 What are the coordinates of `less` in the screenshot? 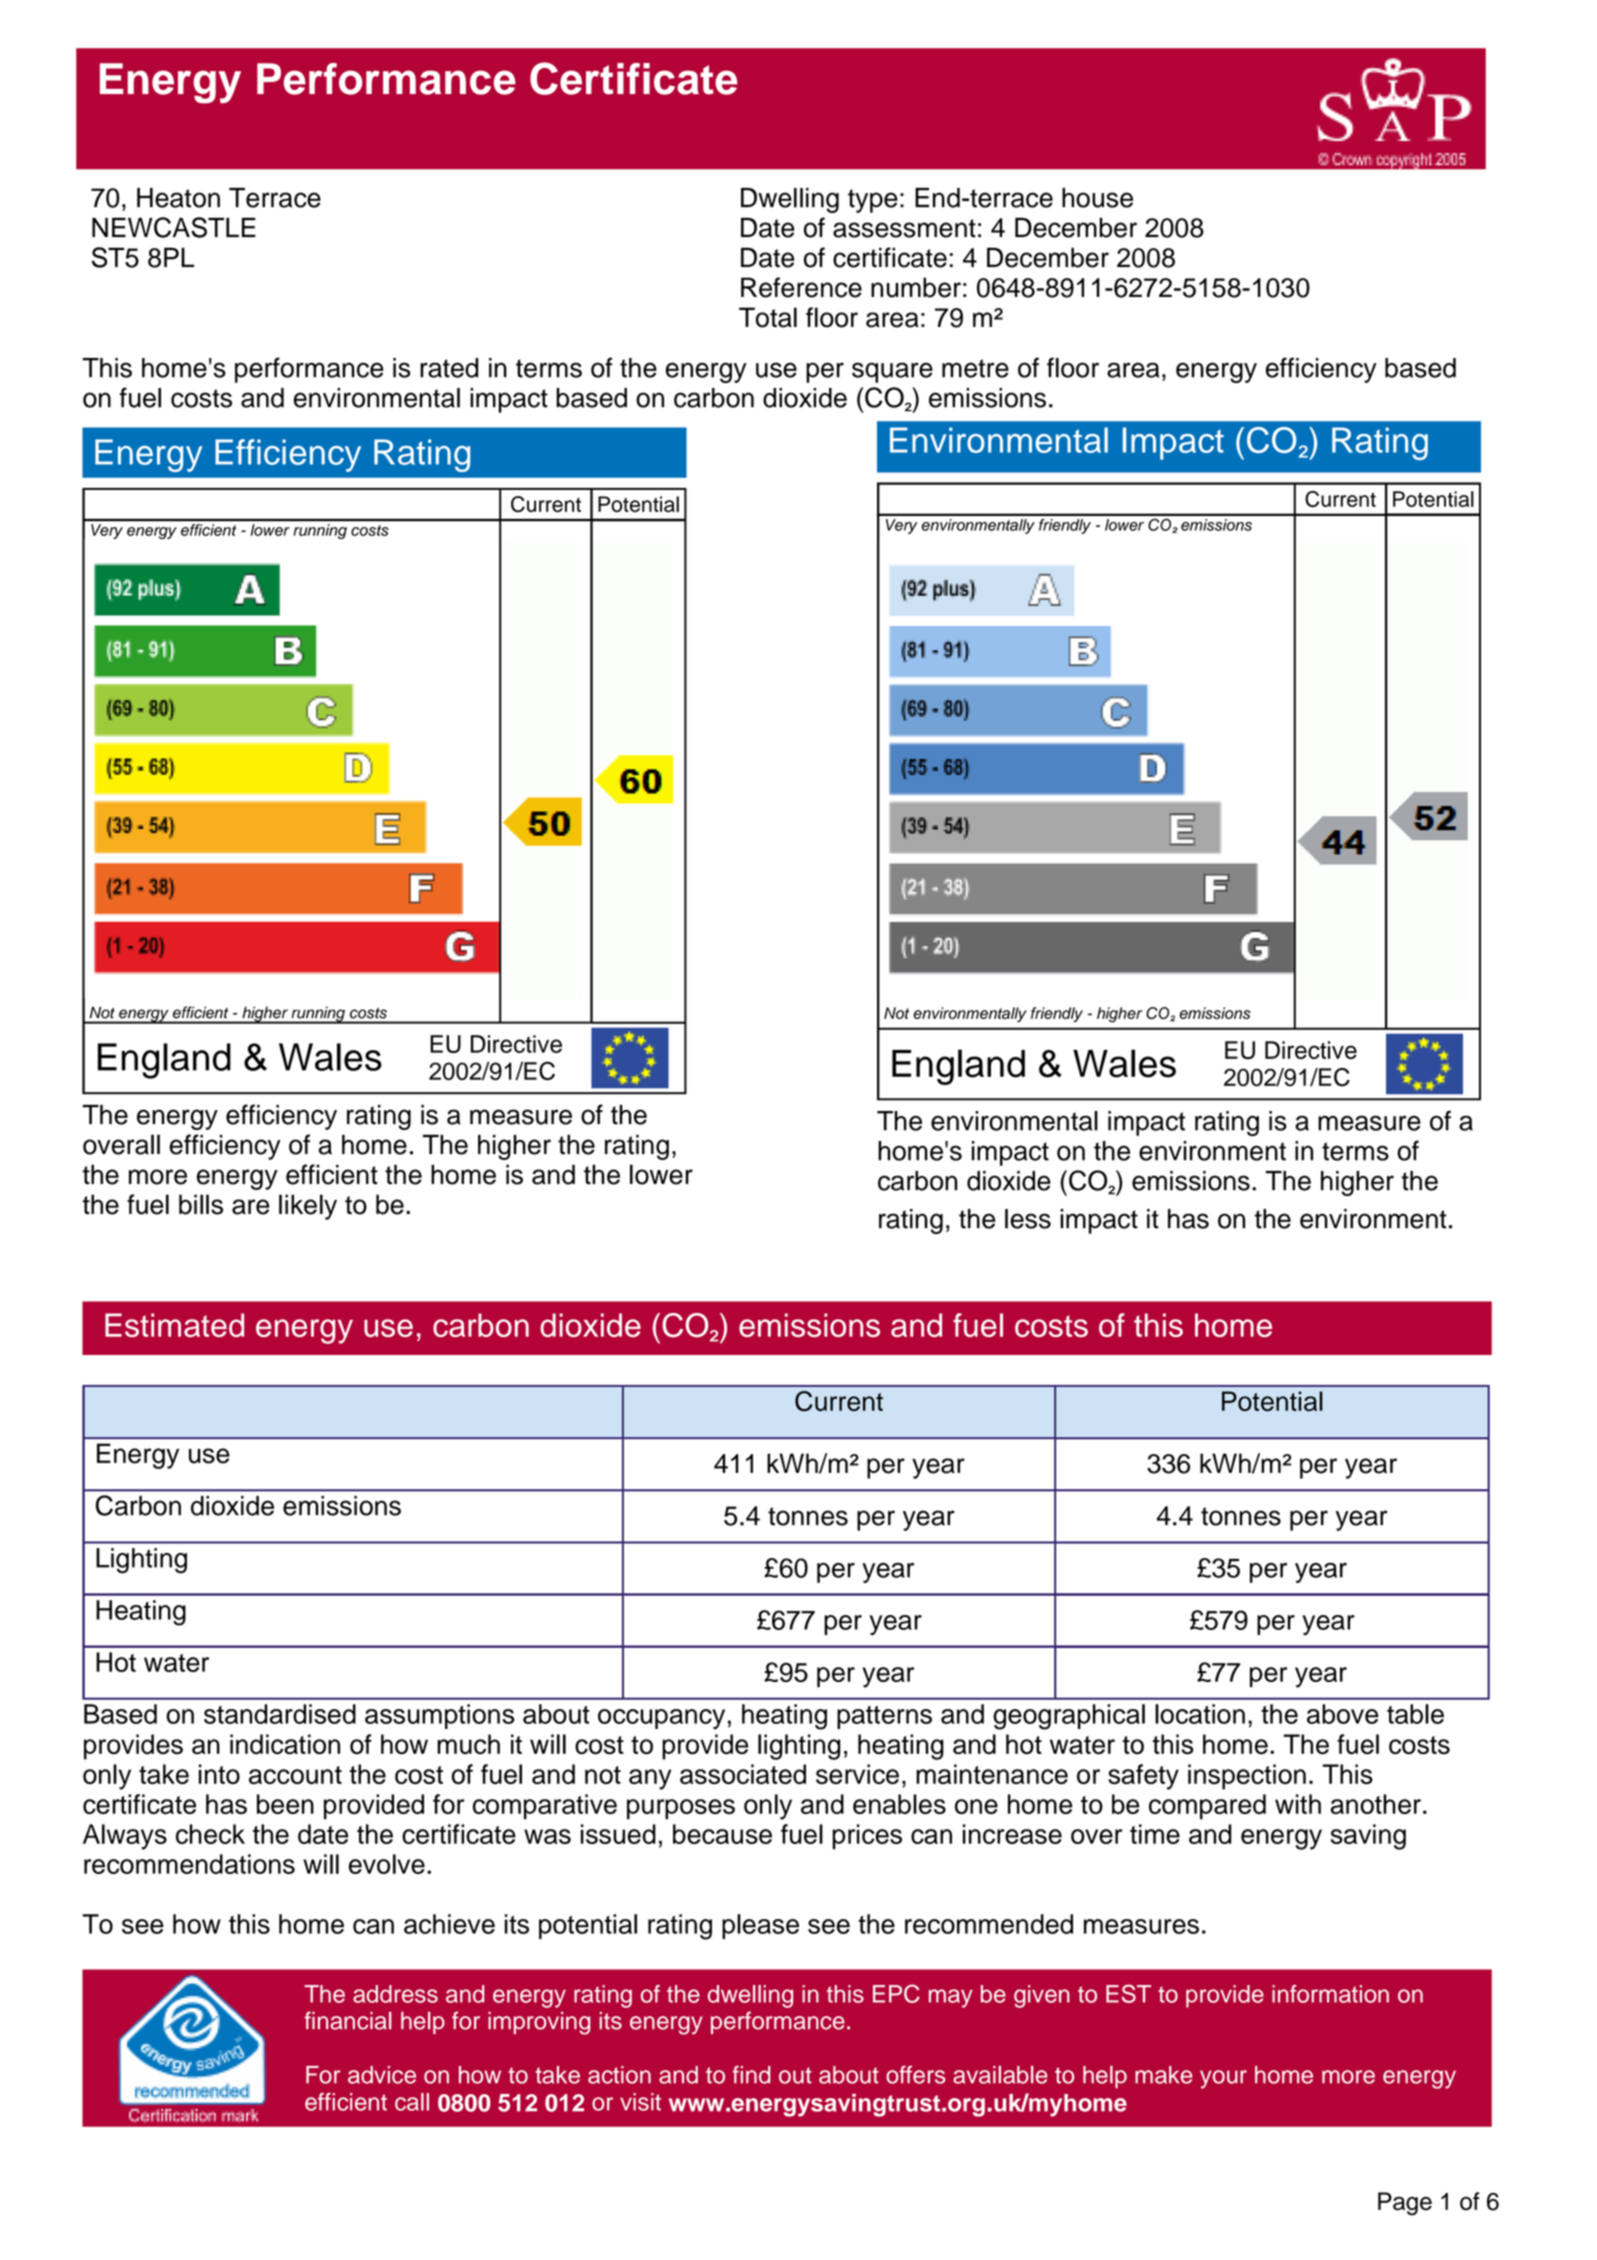 It's located at (1028, 1219).
